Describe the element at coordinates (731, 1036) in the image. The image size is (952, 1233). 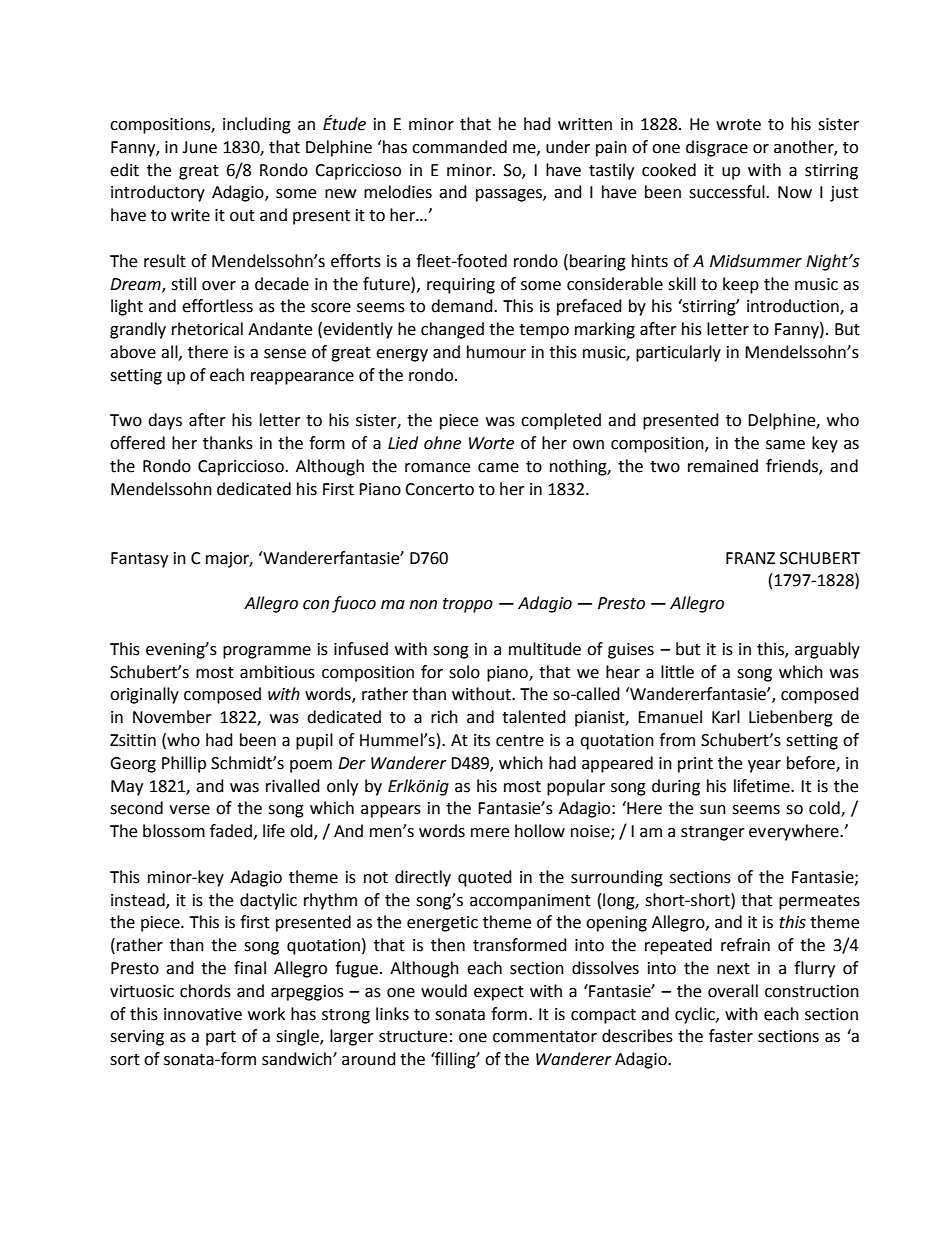
I see `faster` at that location.
